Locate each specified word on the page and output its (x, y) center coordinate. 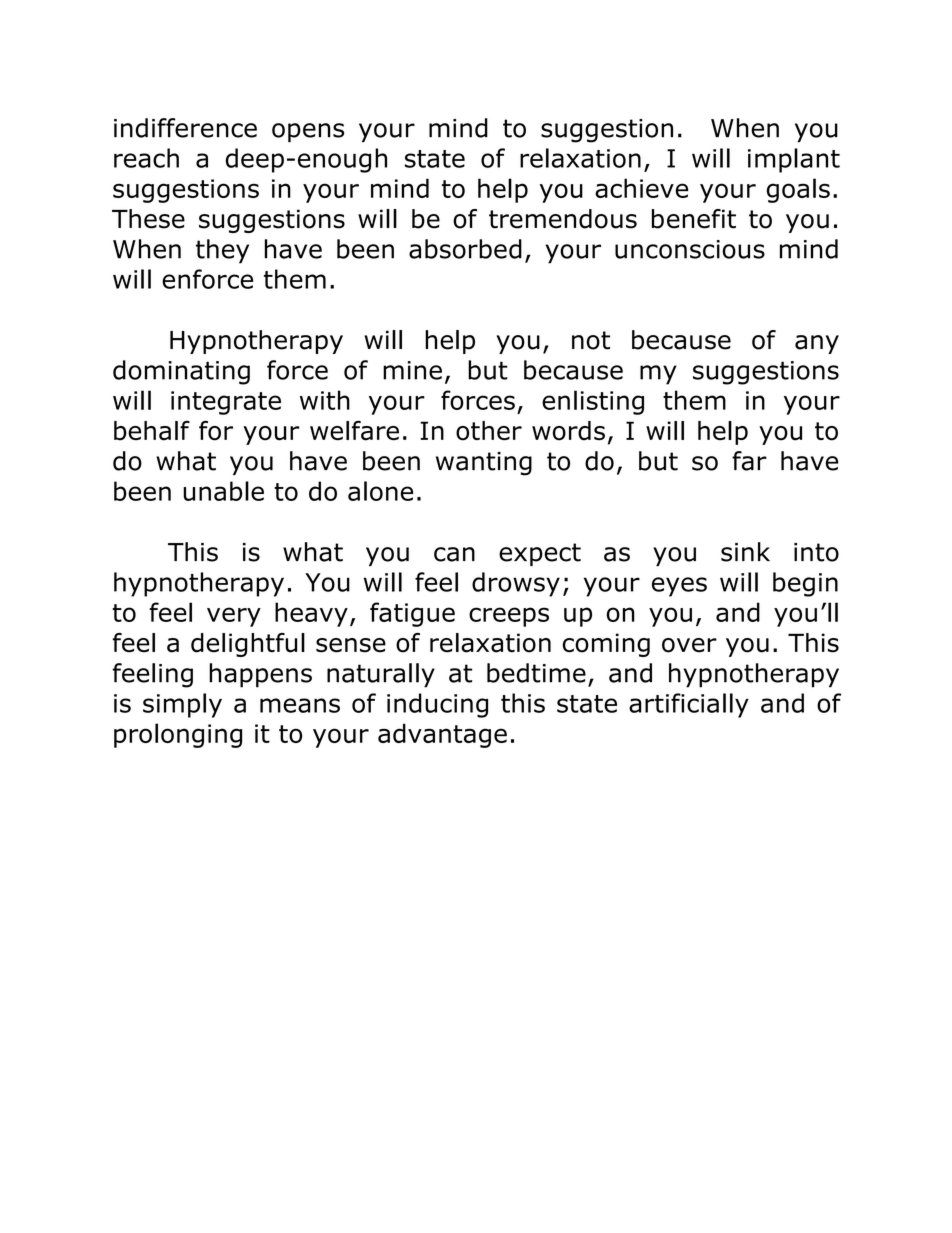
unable (223, 491)
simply (182, 705)
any (817, 344)
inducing (437, 705)
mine (412, 370)
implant (794, 160)
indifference (185, 128)
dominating (181, 372)
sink (745, 552)
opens (308, 133)
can (454, 554)
